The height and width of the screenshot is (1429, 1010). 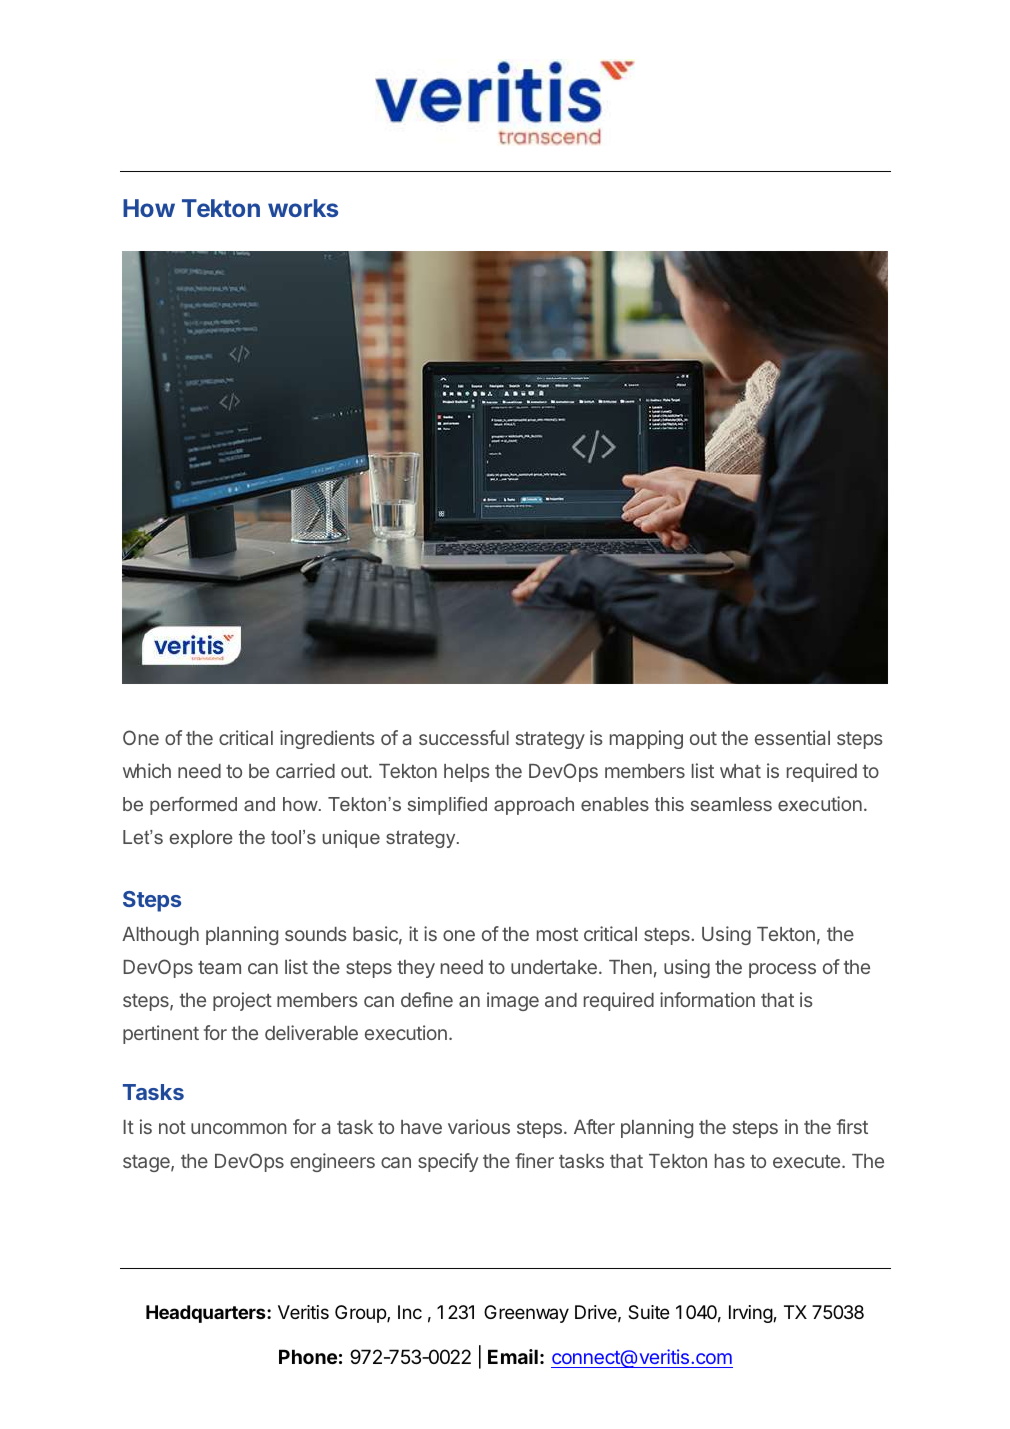 I want to click on image, so click(x=513, y=1001).
